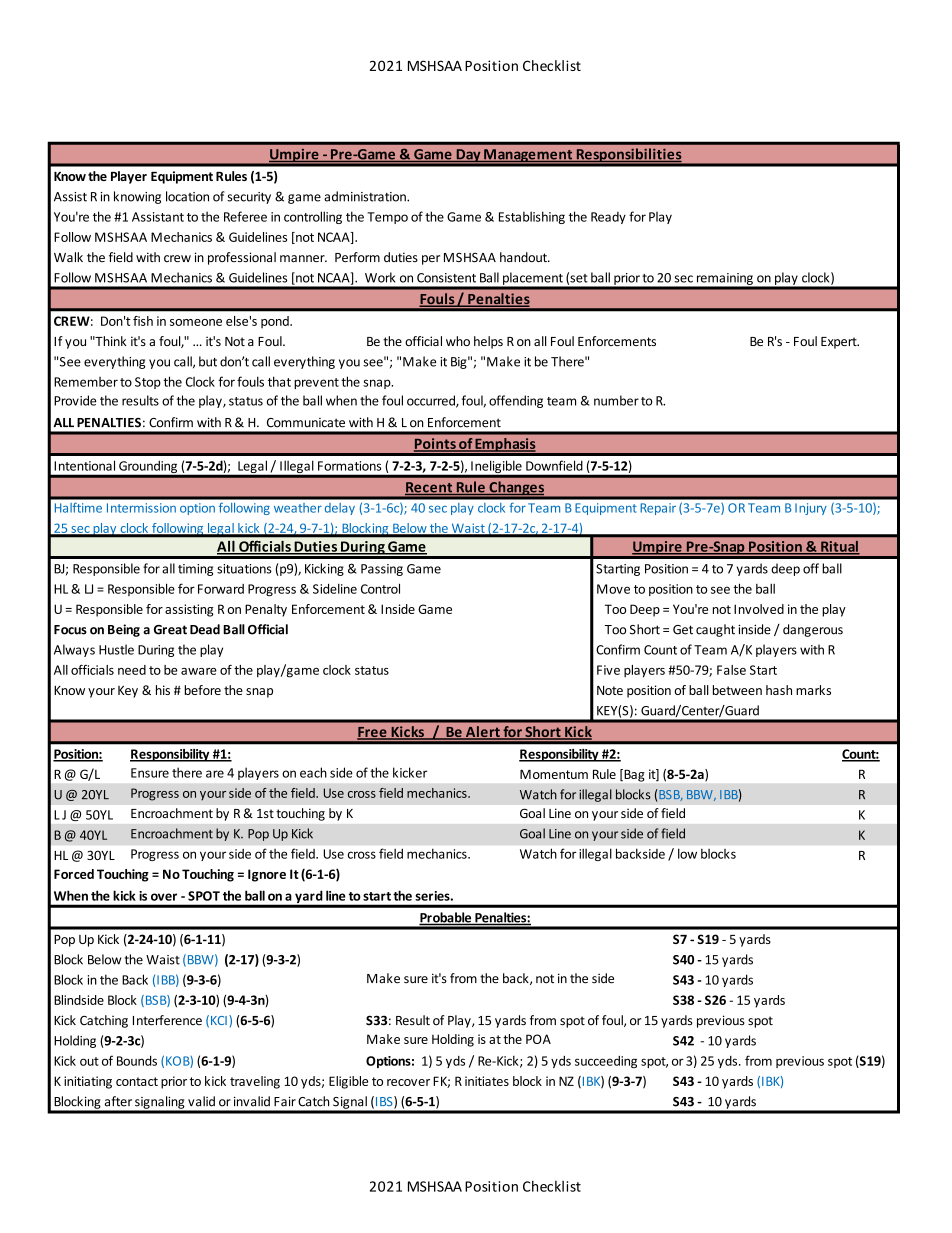  What do you see at coordinates (137, 1081) in the screenshot?
I see `contact` at bounding box center [137, 1081].
